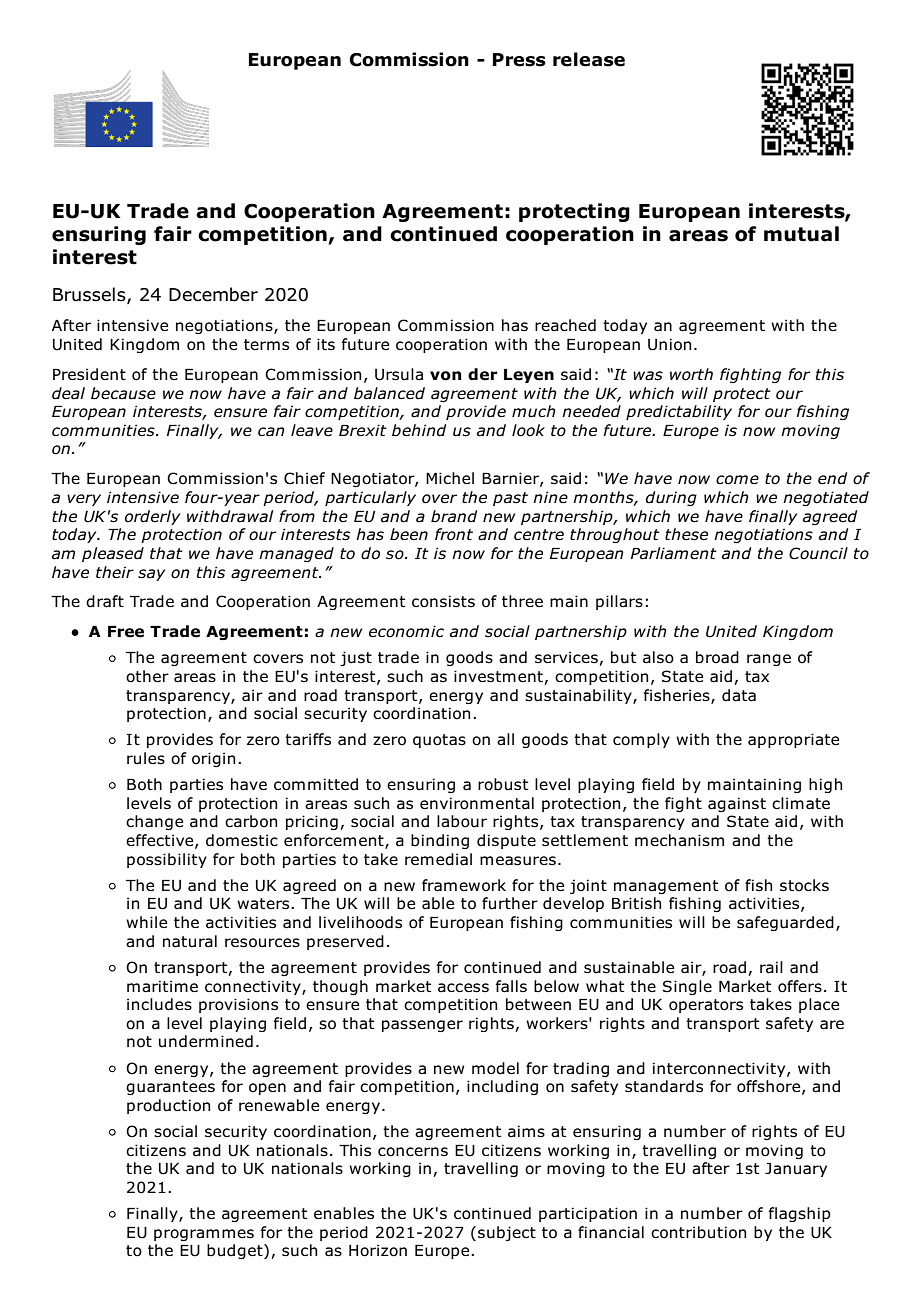 Image resolution: width=924 pixels, height=1308 pixels. What do you see at coordinates (204, 1235) in the image?
I see `programmes` at bounding box center [204, 1235].
